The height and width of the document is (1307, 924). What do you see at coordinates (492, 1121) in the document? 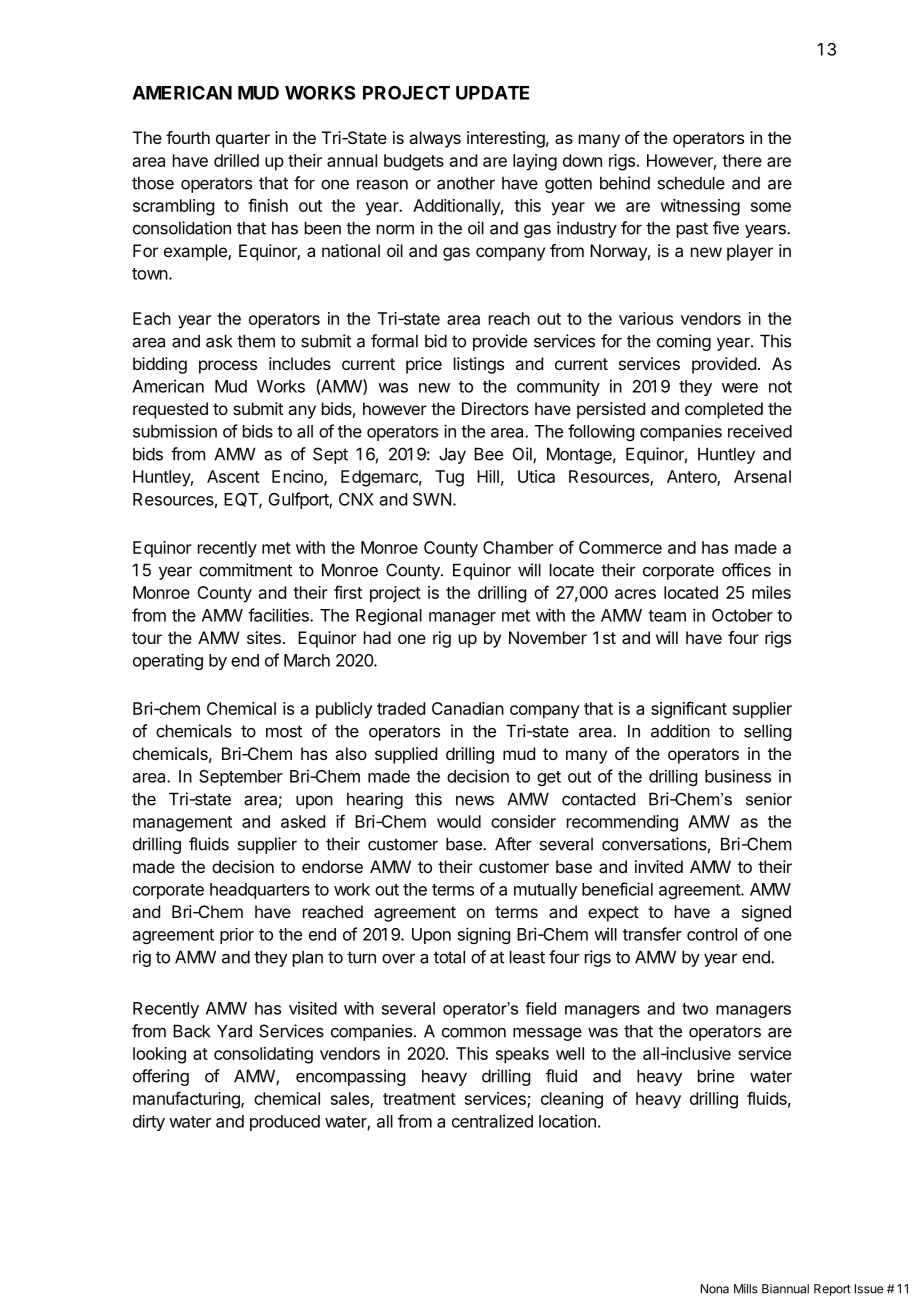
I see `centralized` at bounding box center [492, 1121].
